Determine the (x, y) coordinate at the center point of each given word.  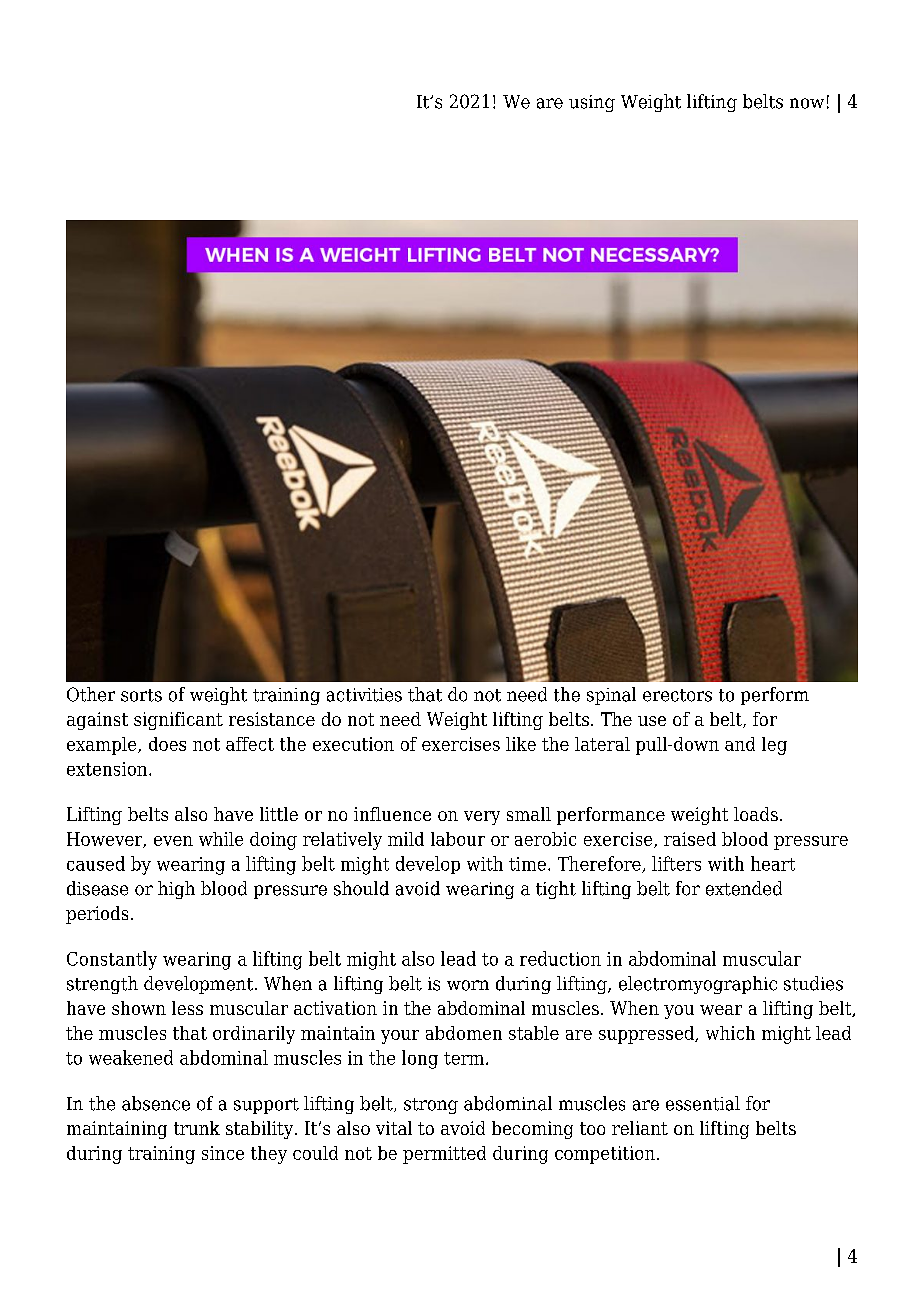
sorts (141, 695)
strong (431, 1106)
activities (364, 695)
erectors (677, 695)
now (807, 103)
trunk (197, 1128)
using (592, 103)
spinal (611, 696)
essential (703, 1103)
